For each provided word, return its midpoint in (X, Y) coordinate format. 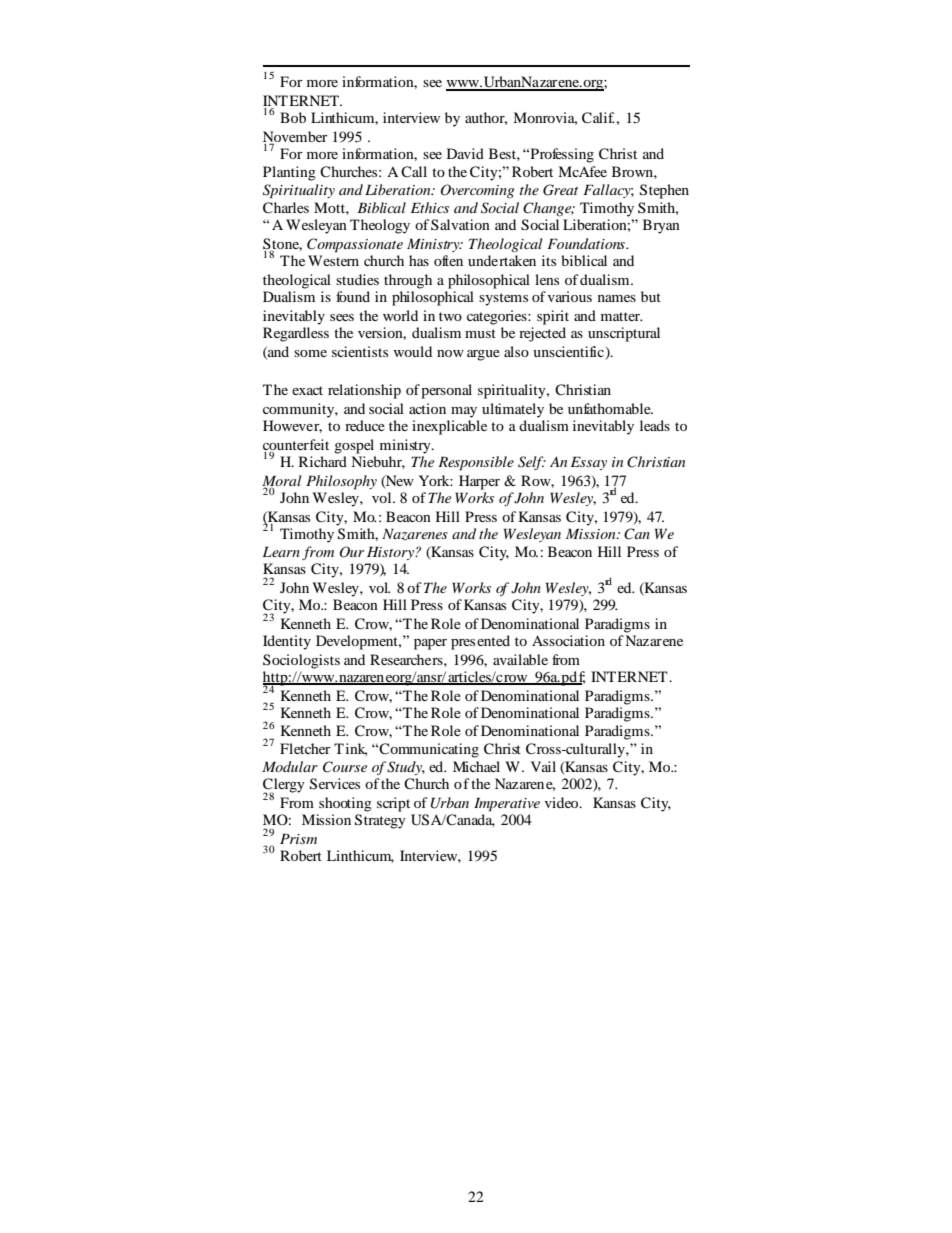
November (295, 137)
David (465, 153)
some (310, 353)
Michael (476, 766)
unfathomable (610, 408)
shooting (345, 804)
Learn (281, 551)
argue (483, 355)
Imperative (507, 804)
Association (568, 640)
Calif (598, 118)
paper (430, 644)
